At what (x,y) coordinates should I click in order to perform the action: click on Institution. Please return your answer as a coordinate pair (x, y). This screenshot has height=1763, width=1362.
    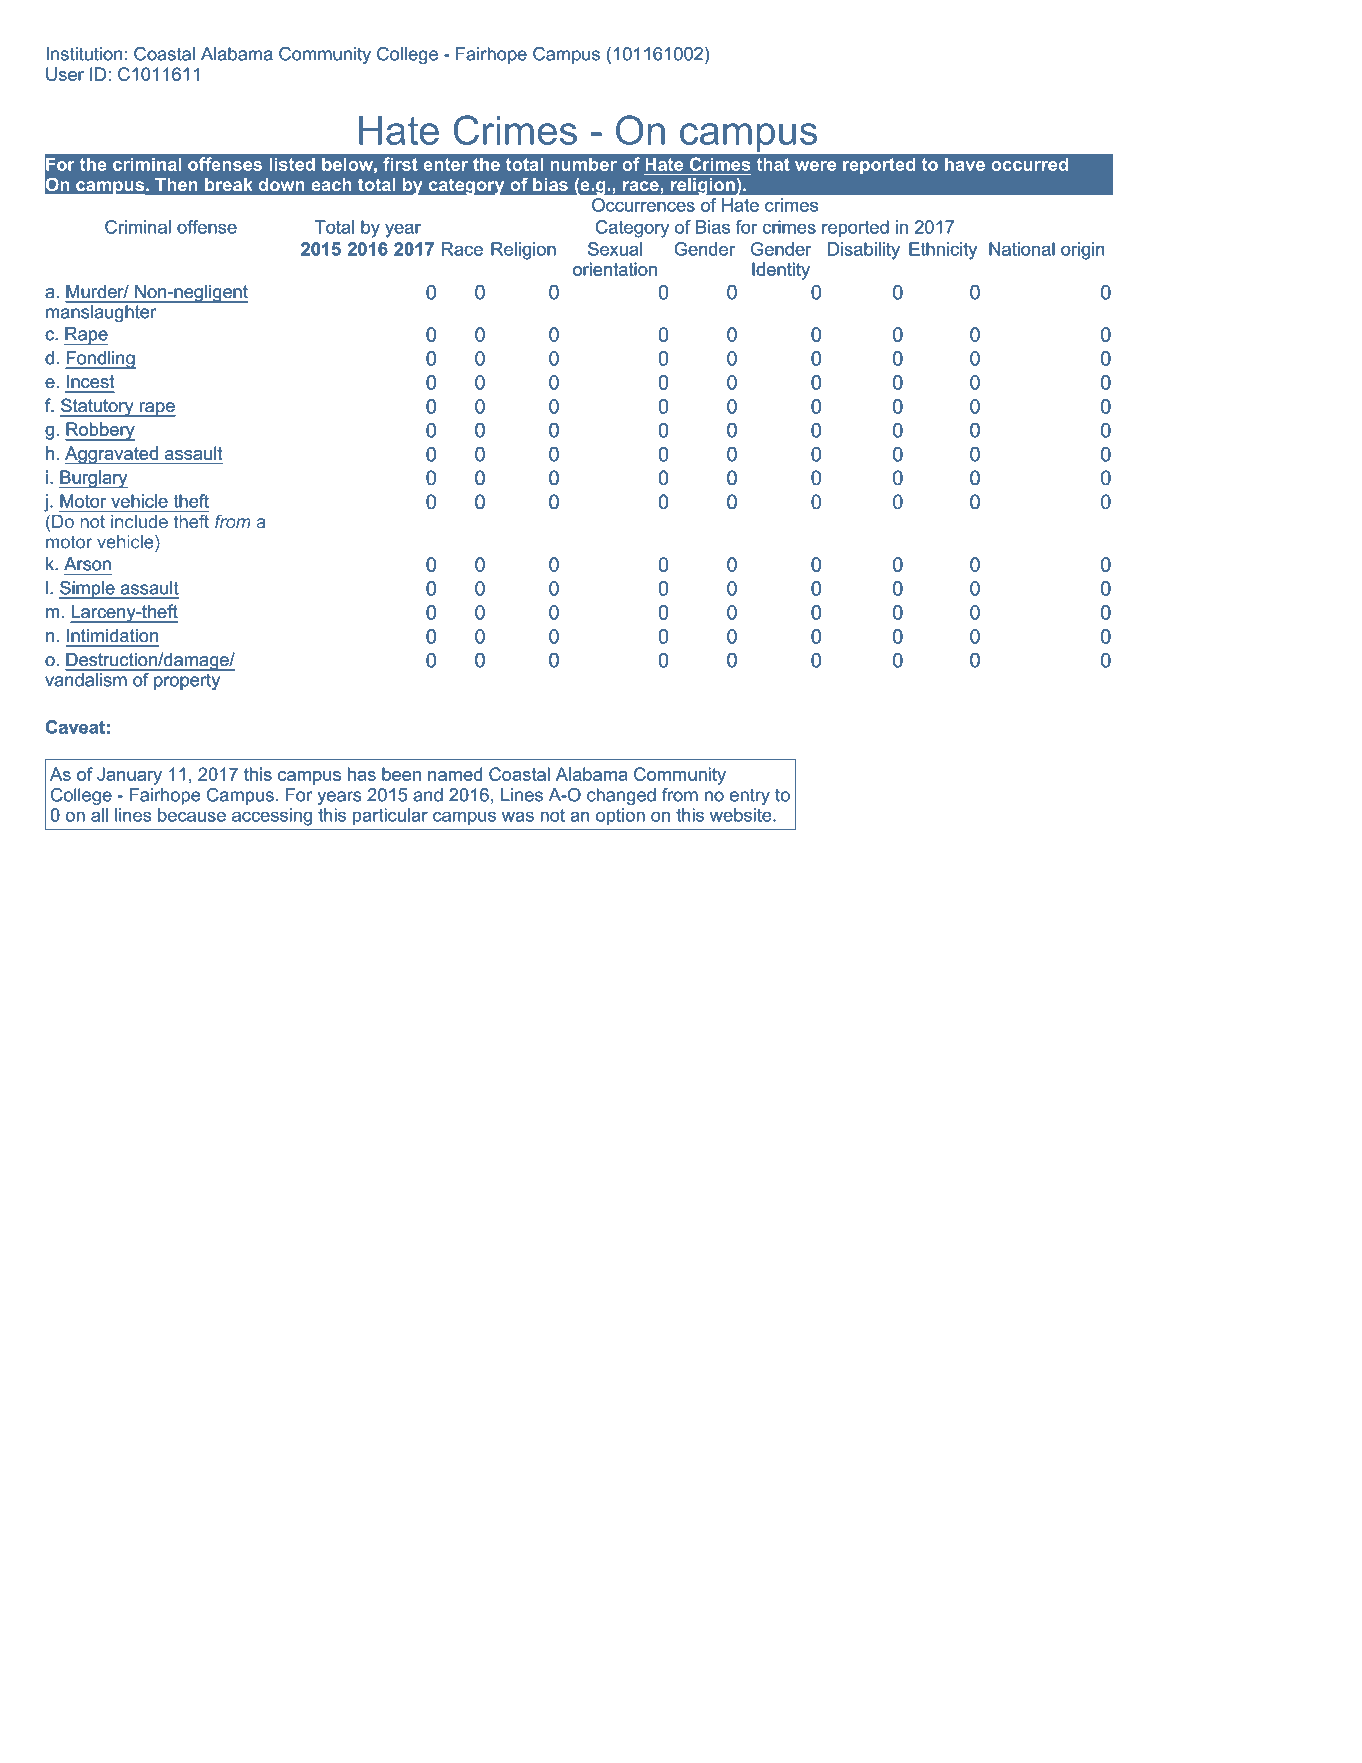
    Looking at the image, I should click on (84, 54).
